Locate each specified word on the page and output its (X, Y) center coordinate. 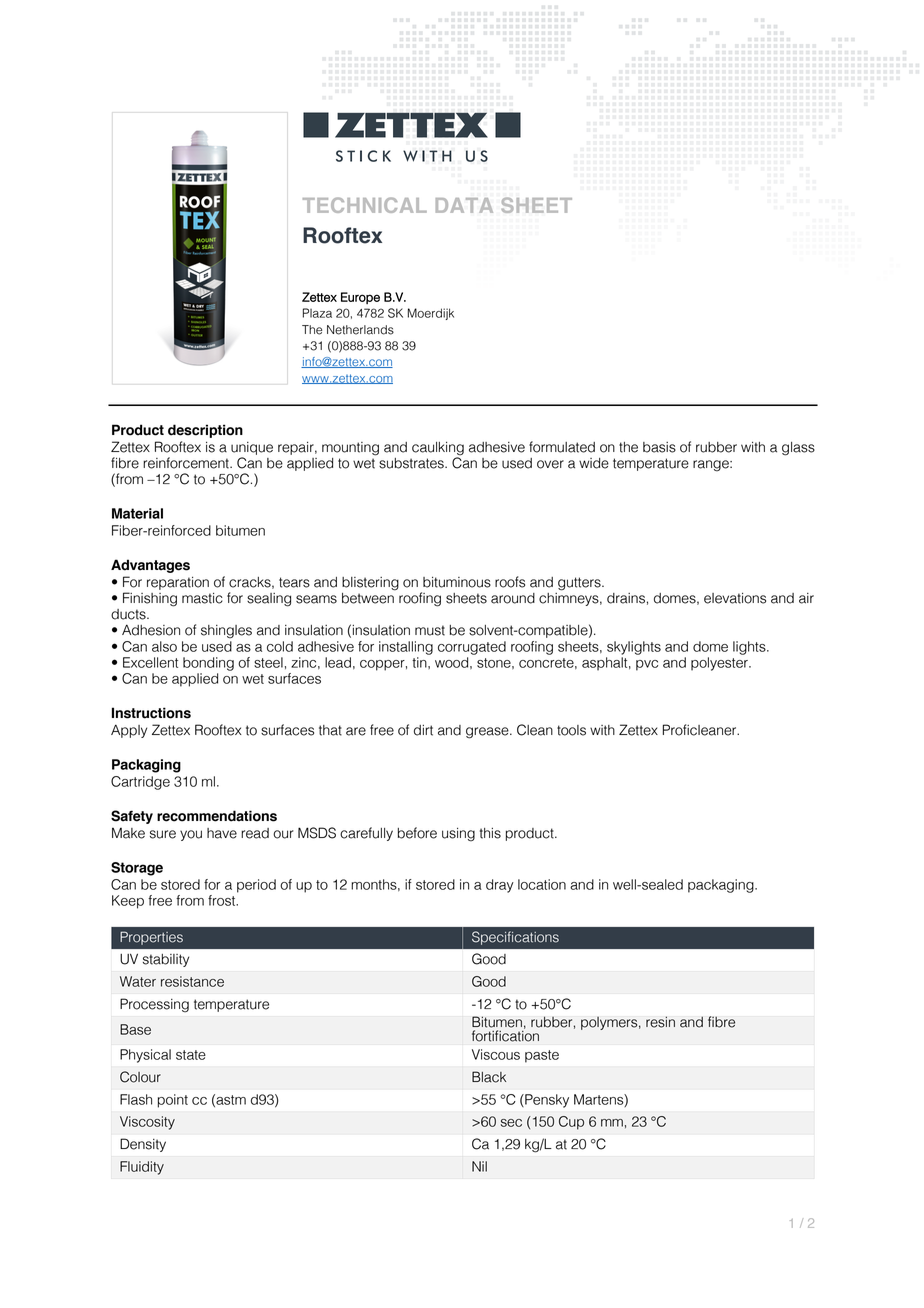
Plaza (317, 313)
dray (500, 886)
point (173, 1101)
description (205, 431)
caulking (438, 449)
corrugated (472, 648)
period (256, 886)
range (712, 466)
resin (660, 1022)
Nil (479, 1166)
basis (659, 447)
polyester (720, 664)
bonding (208, 664)
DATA (464, 205)
